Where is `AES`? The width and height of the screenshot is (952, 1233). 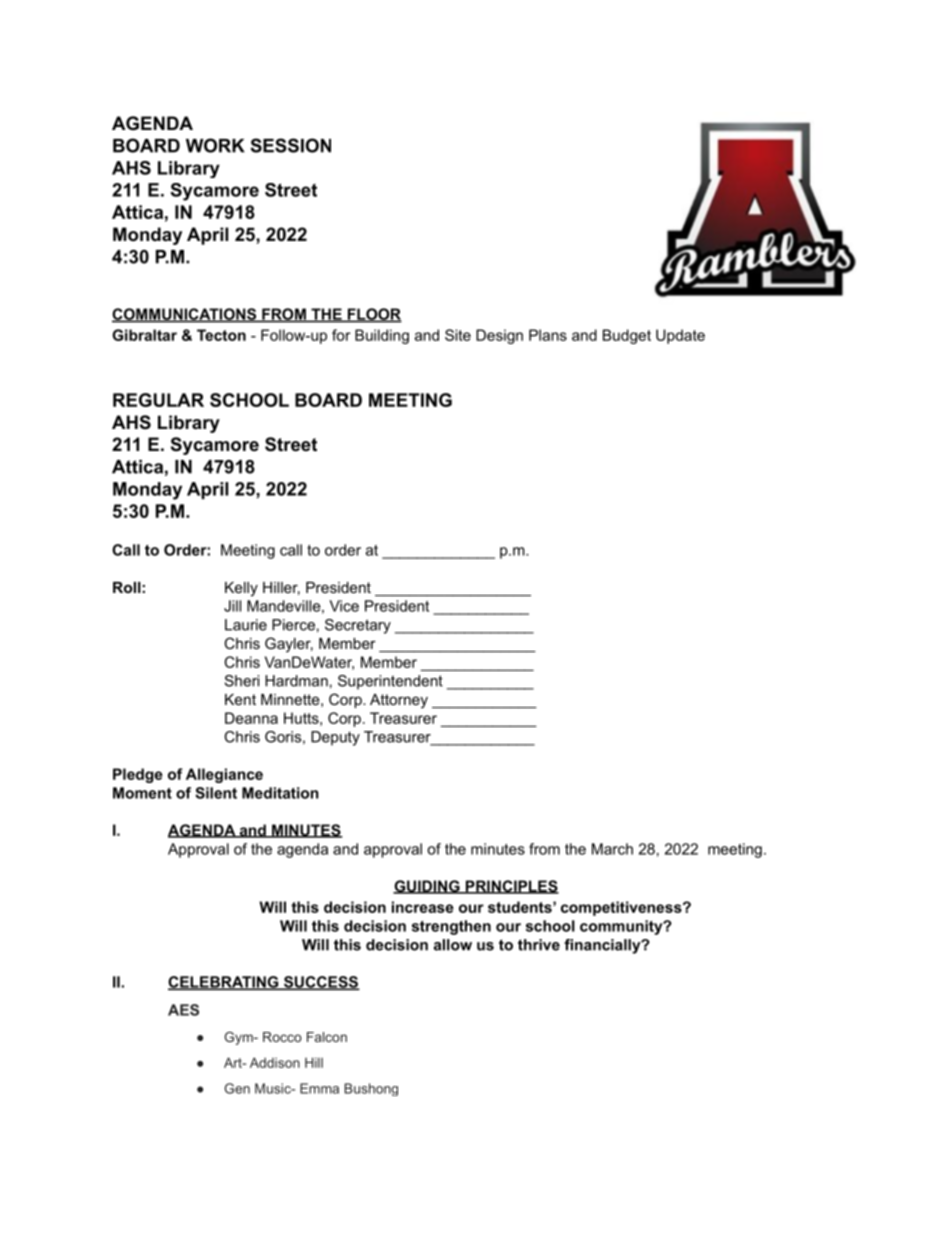
AES is located at coordinates (183, 1010).
